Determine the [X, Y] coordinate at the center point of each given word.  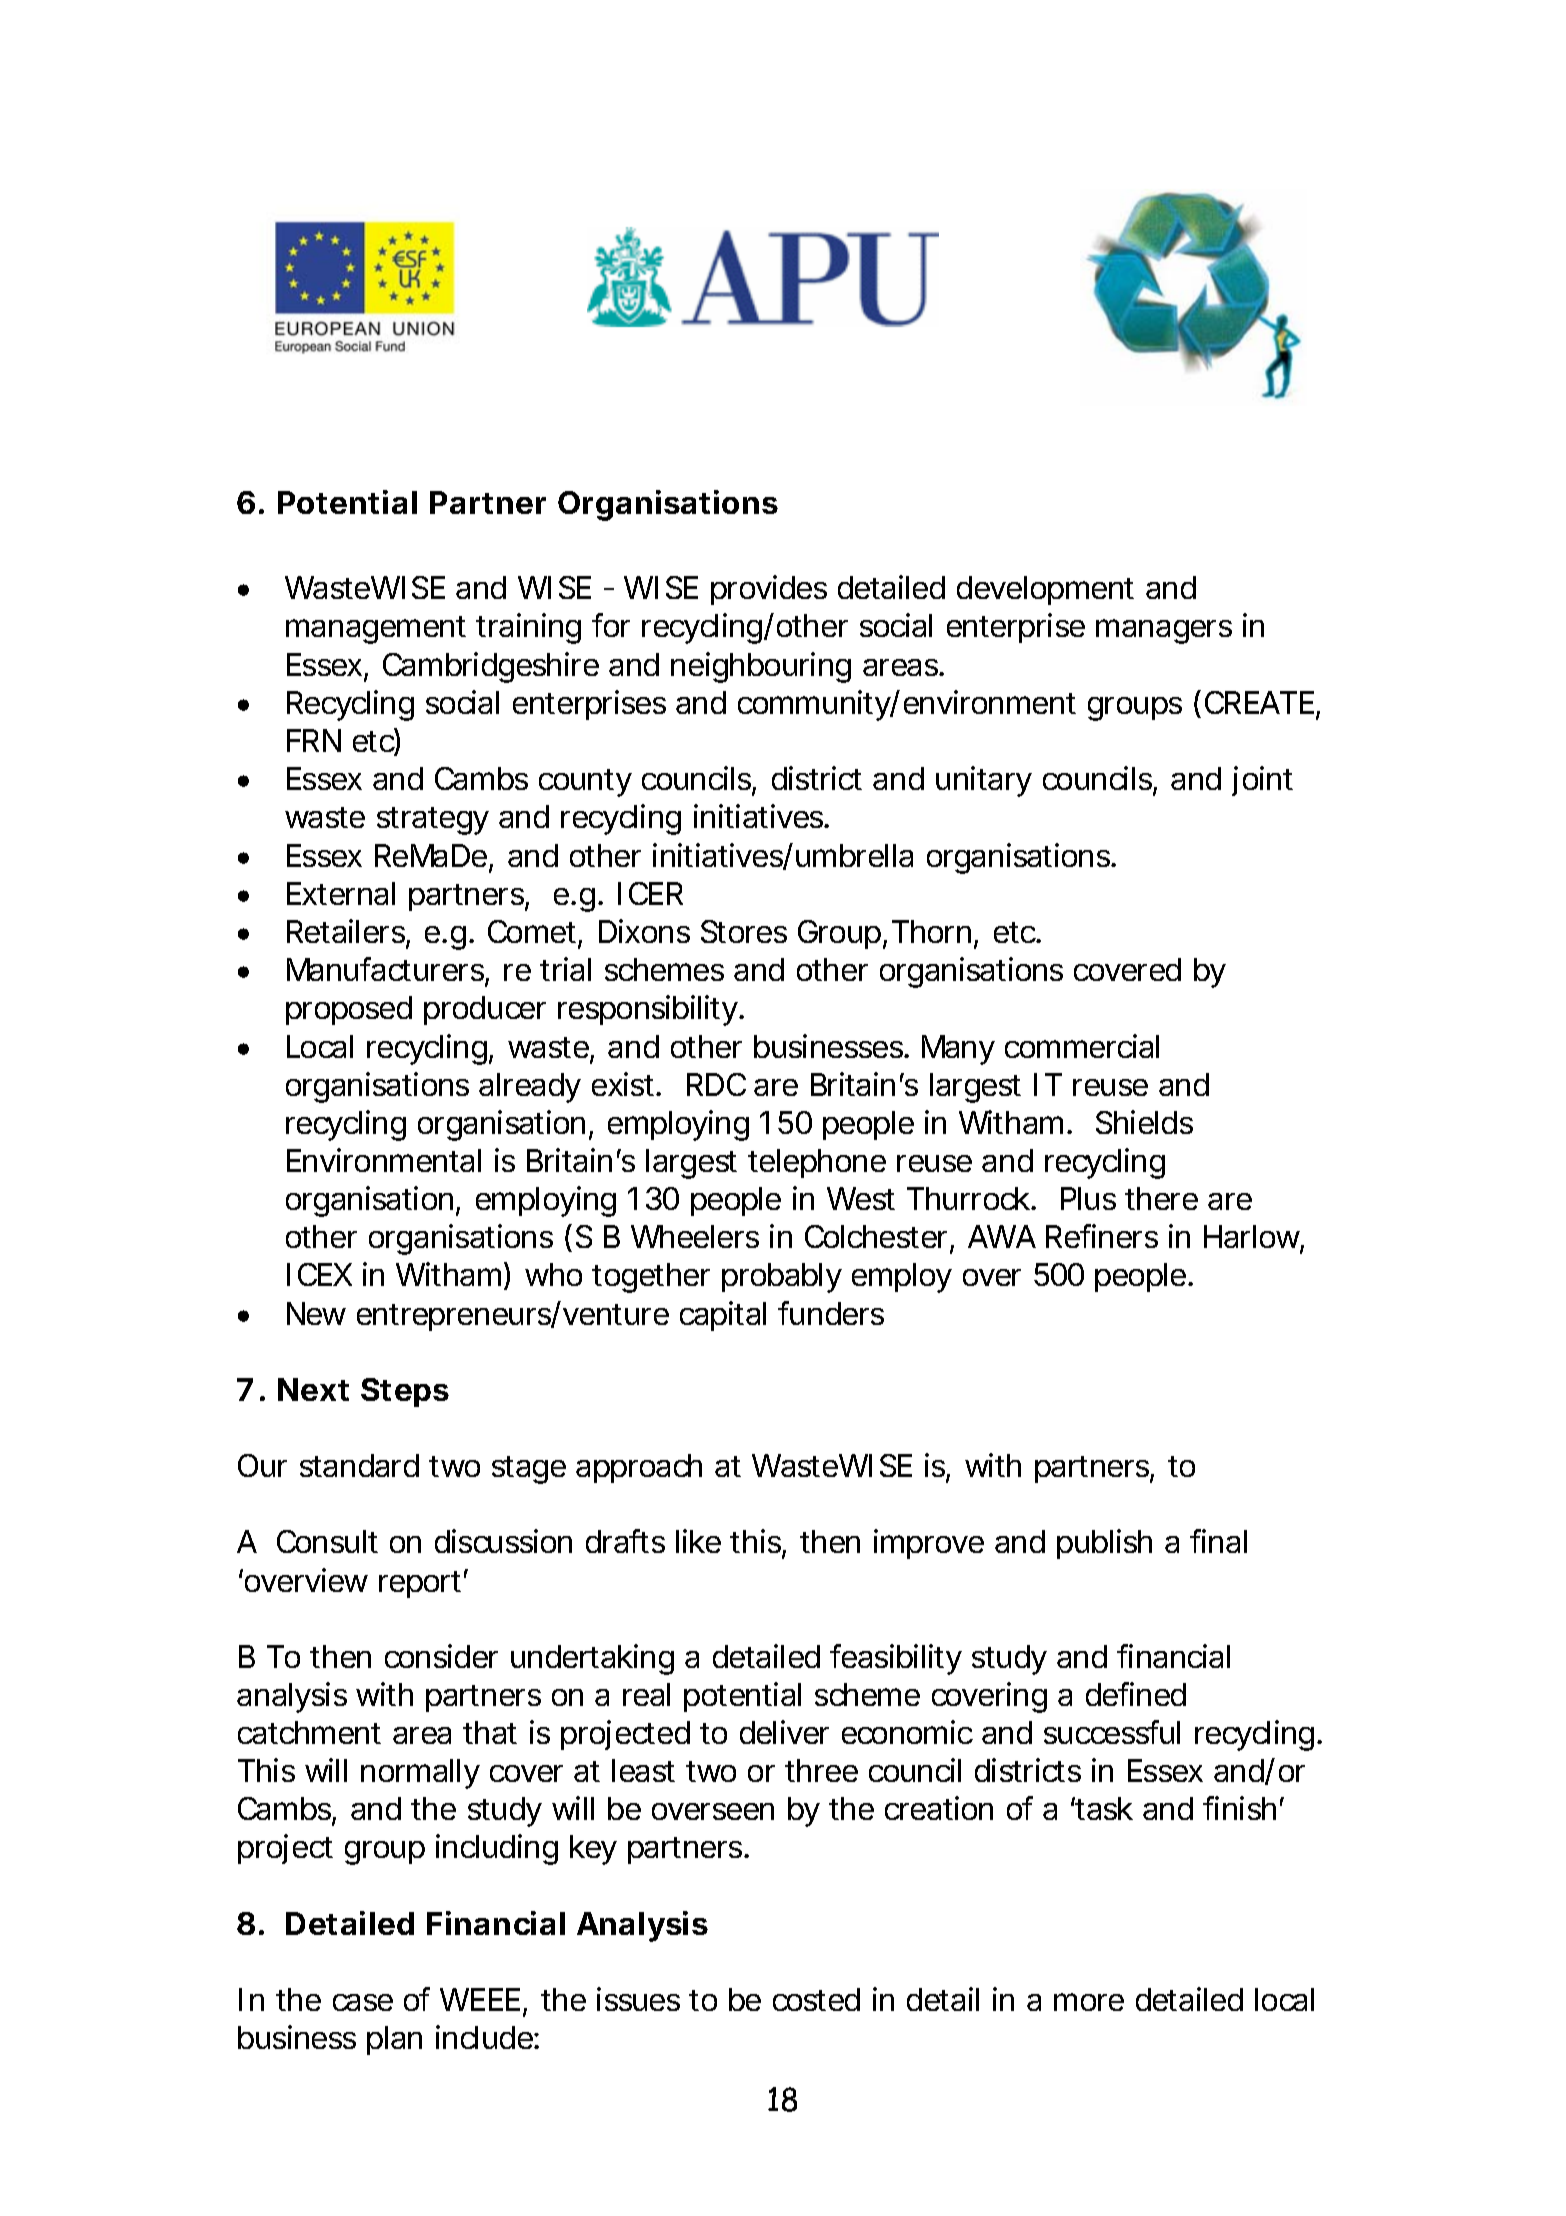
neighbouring [761, 667]
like [698, 1541]
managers [1164, 631]
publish [1104, 1544]
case [363, 2002]
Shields [1144, 1122]
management [376, 630]
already [530, 1088]
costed [816, 1999]
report [423, 1583]
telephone [817, 1163]
